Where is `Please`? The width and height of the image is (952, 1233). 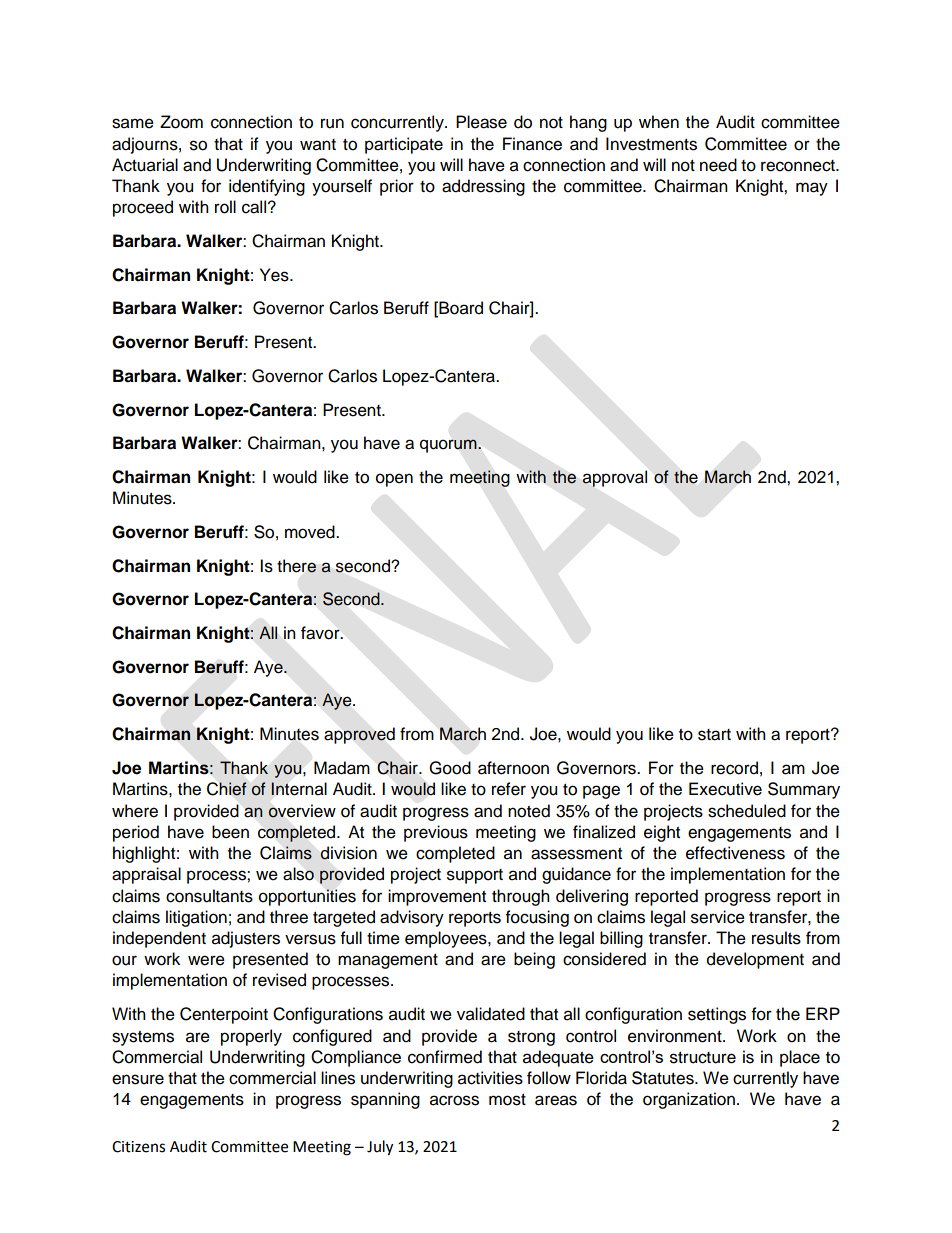
Please is located at coordinates (481, 122).
